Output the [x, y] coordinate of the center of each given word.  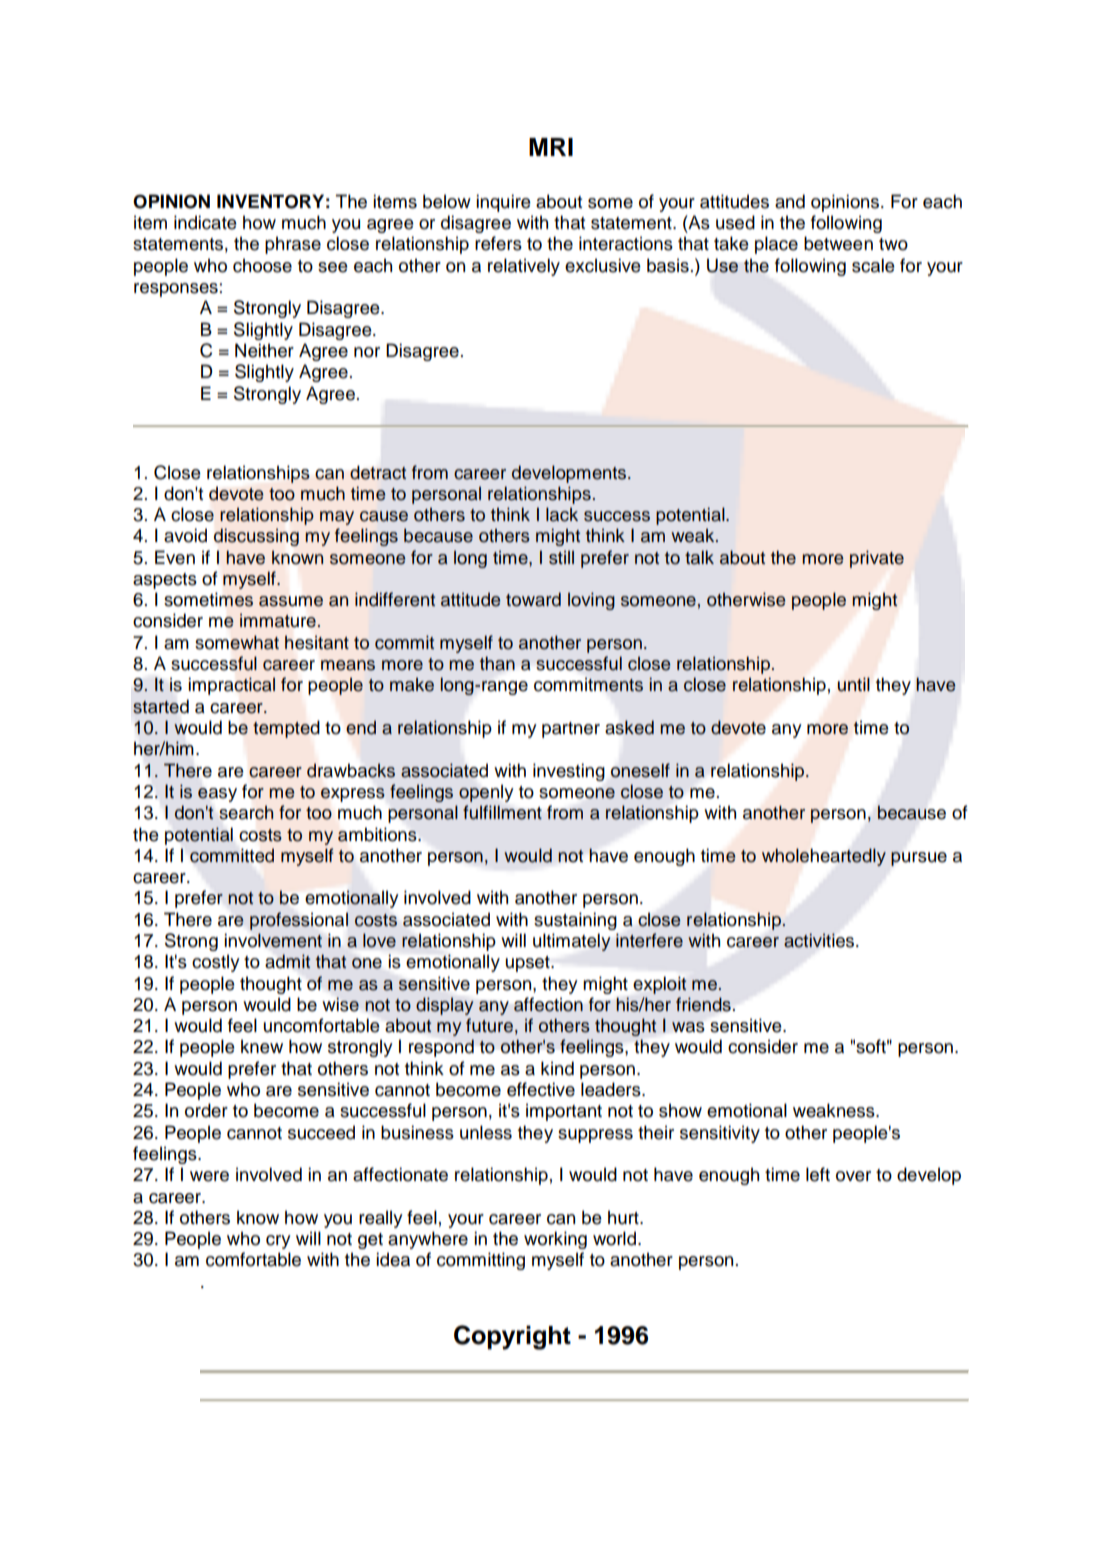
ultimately [572, 942]
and [790, 201]
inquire [503, 203]
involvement [273, 940]
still [561, 557]
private [877, 559]
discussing [256, 537]
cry [278, 1242]
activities [820, 940]
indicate [205, 222]
